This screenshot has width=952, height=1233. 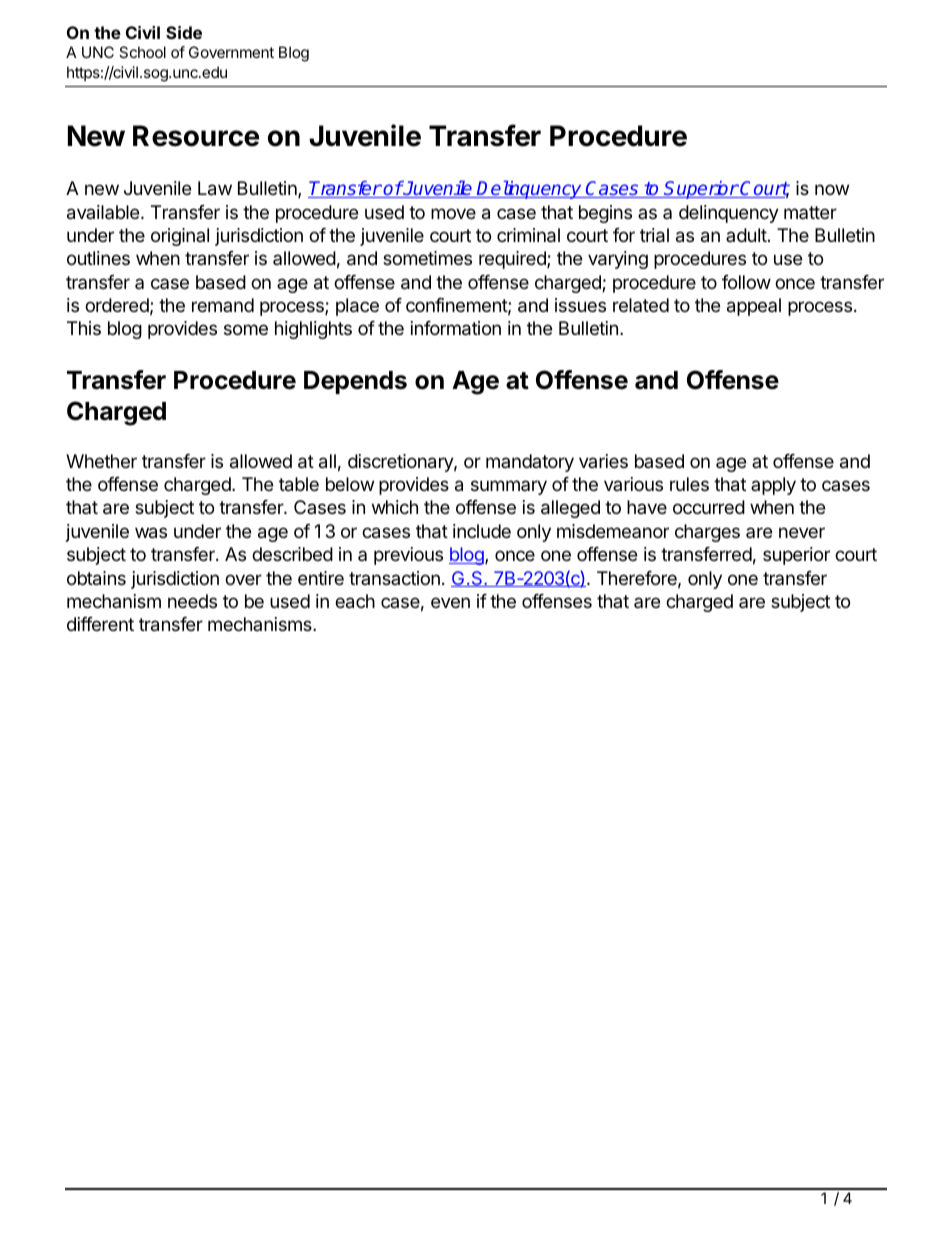 I want to click on School, so click(x=142, y=52).
